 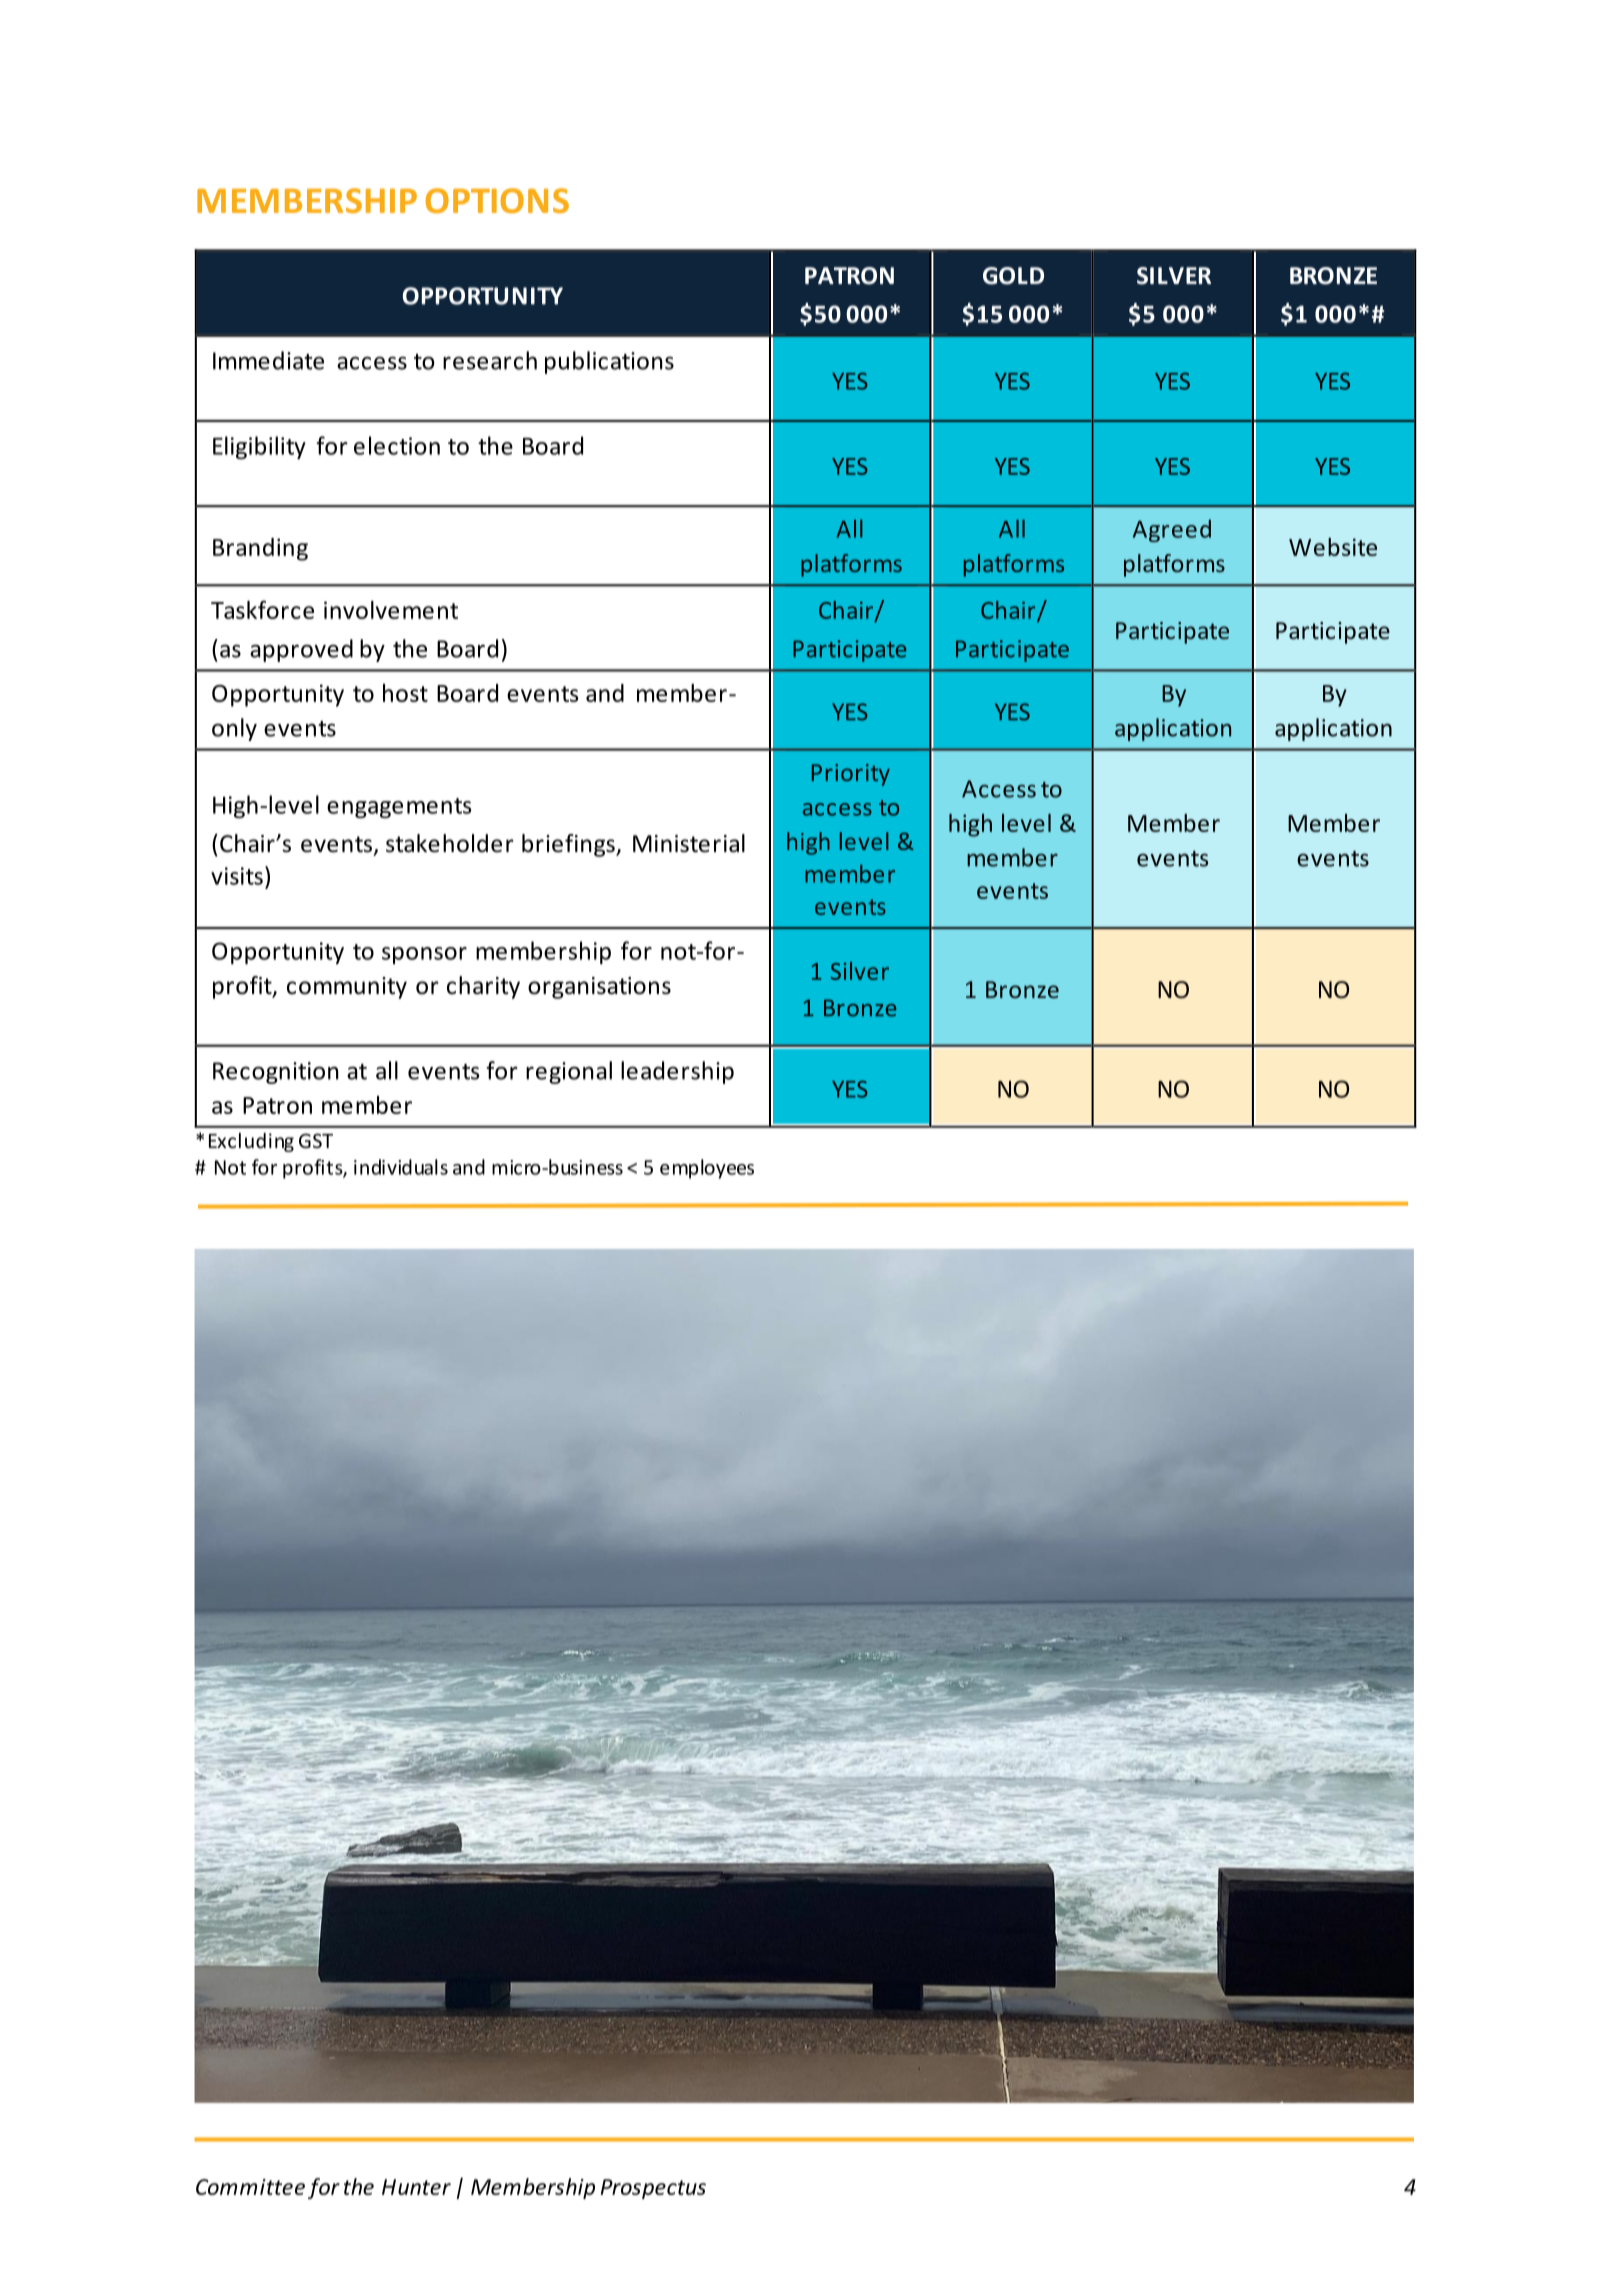 What do you see at coordinates (1013, 276) in the screenshot?
I see `GOLD` at bounding box center [1013, 276].
